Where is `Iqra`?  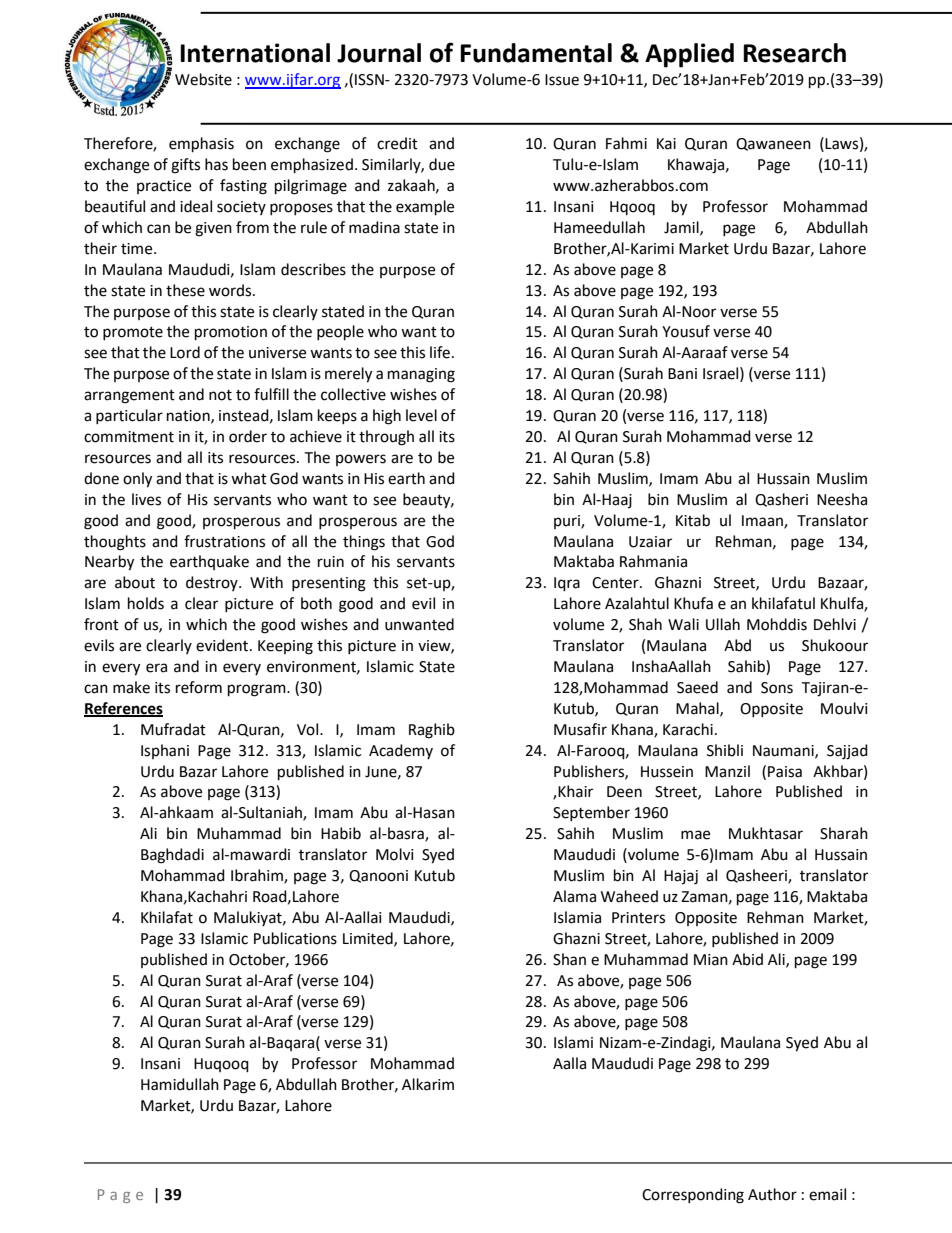 Iqra is located at coordinates (567, 584).
